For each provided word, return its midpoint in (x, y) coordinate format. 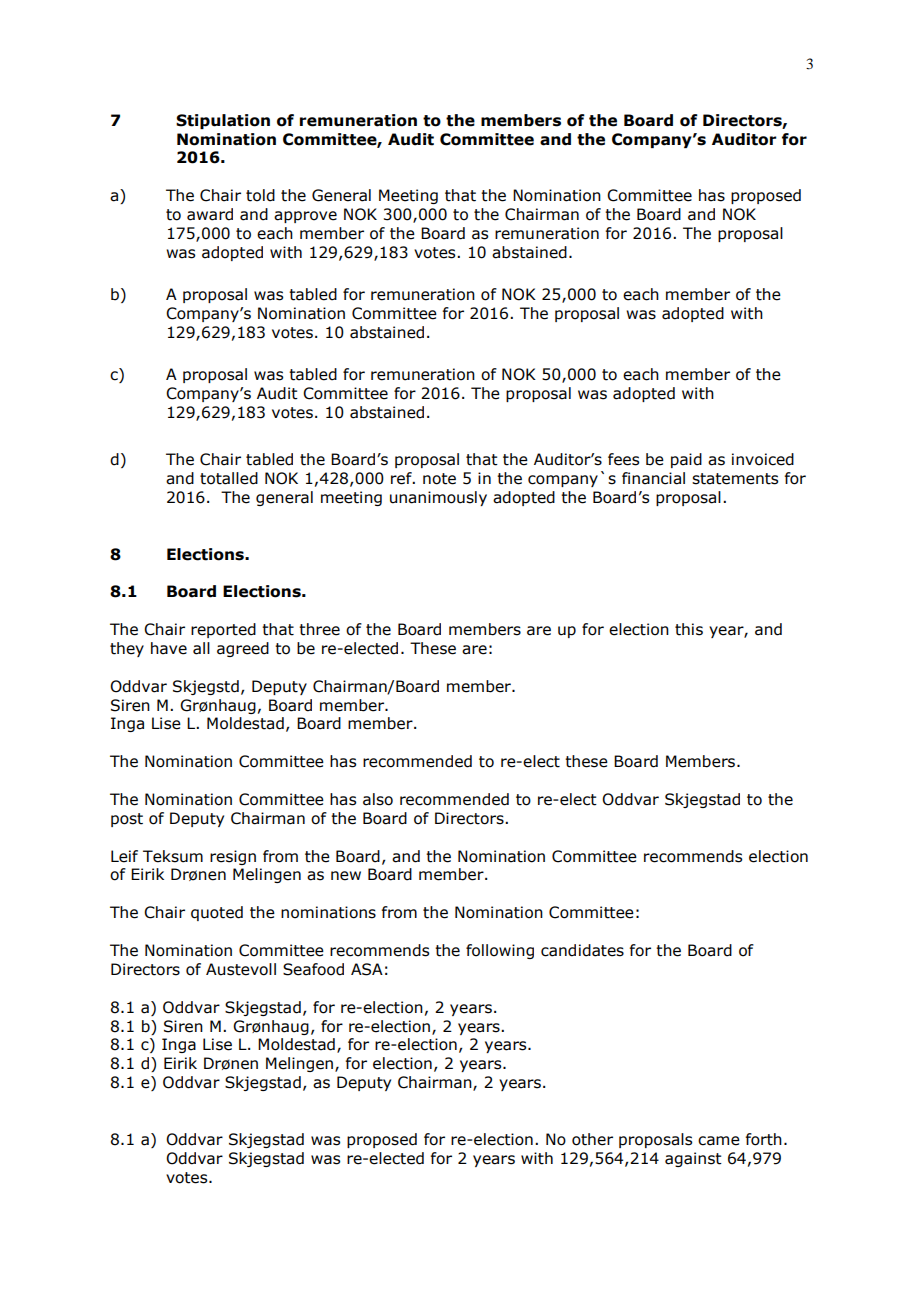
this (689, 629)
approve (305, 217)
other (592, 1139)
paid (686, 460)
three (319, 629)
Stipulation (223, 121)
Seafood (313, 969)
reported (223, 630)
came (719, 1141)
